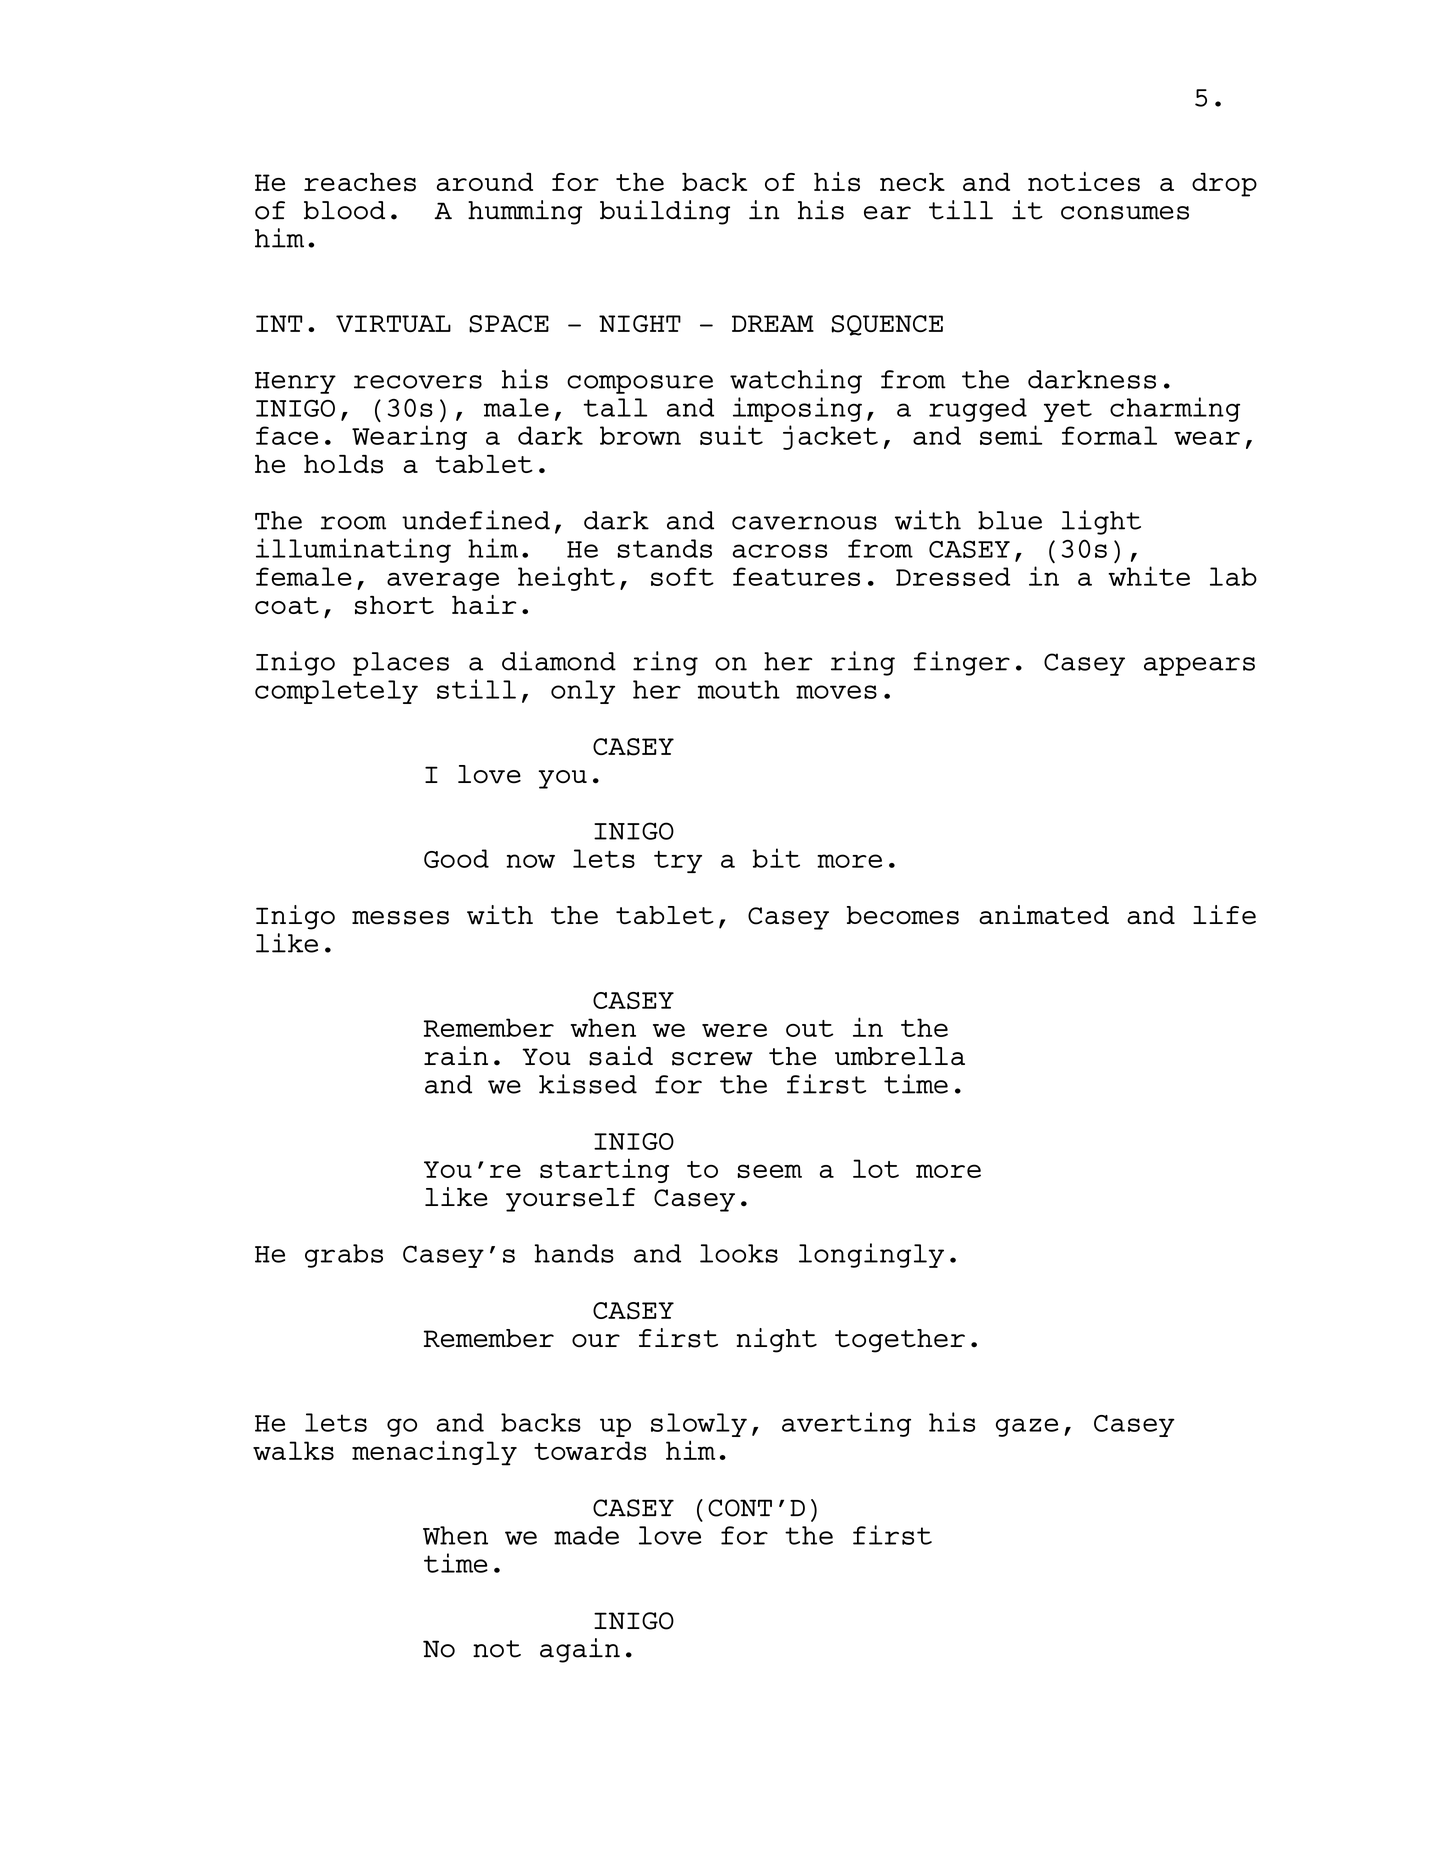 The height and width of the screenshot is (1861, 1438). Describe the element at coordinates (1149, 576) in the screenshot. I see `white` at that location.
